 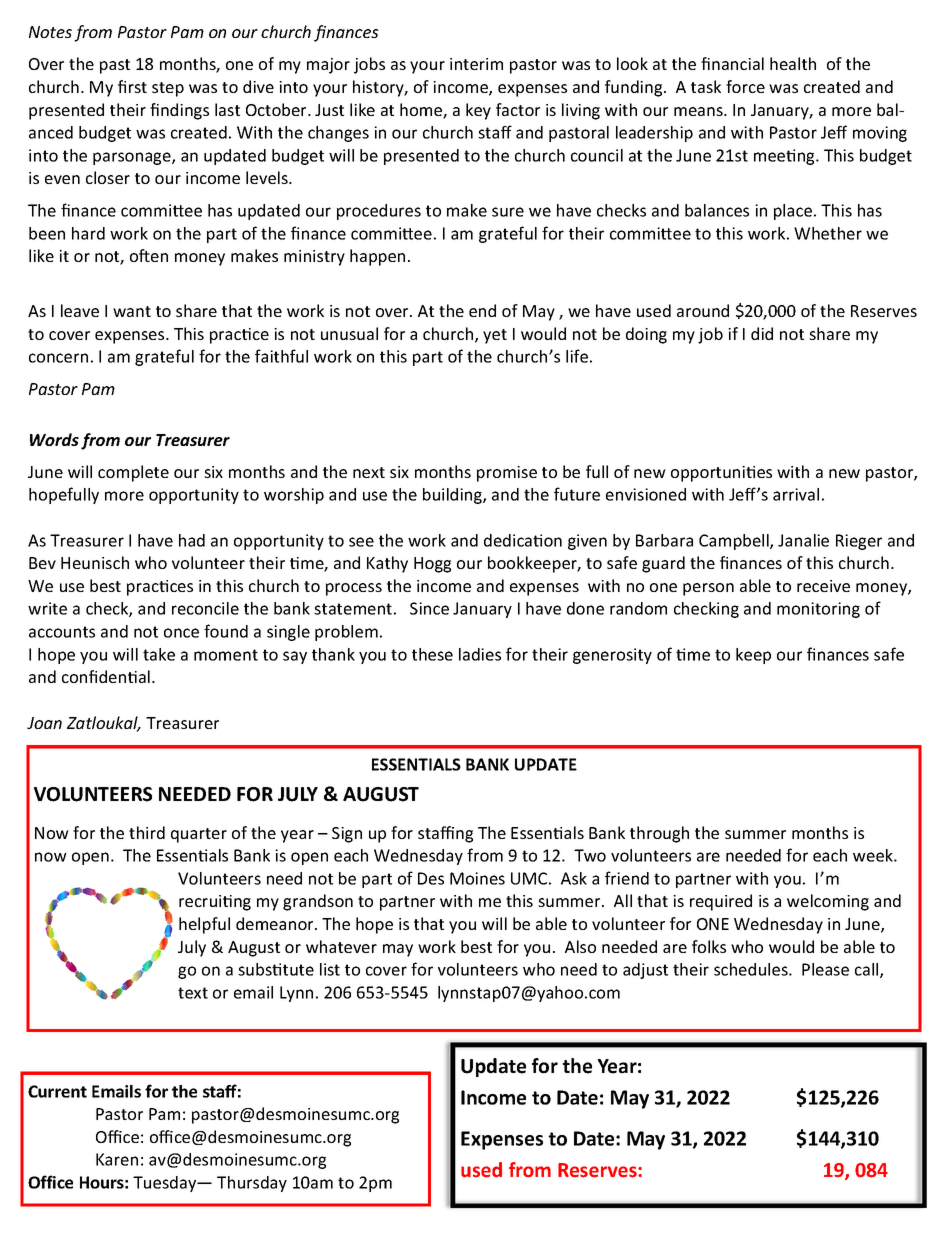 I want to click on first, so click(x=132, y=86).
